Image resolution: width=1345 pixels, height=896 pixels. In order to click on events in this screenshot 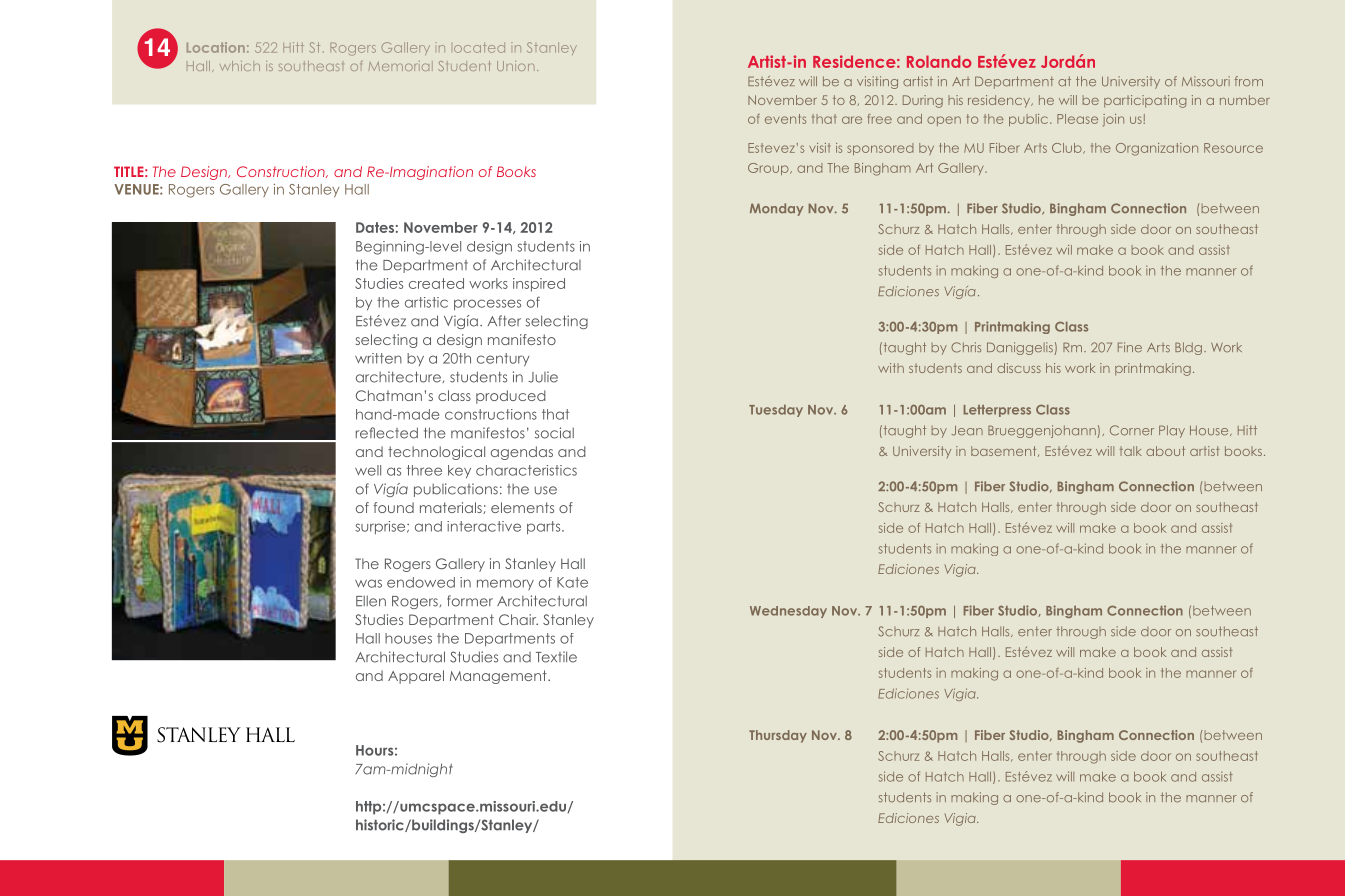, I will do `click(785, 119)`.
